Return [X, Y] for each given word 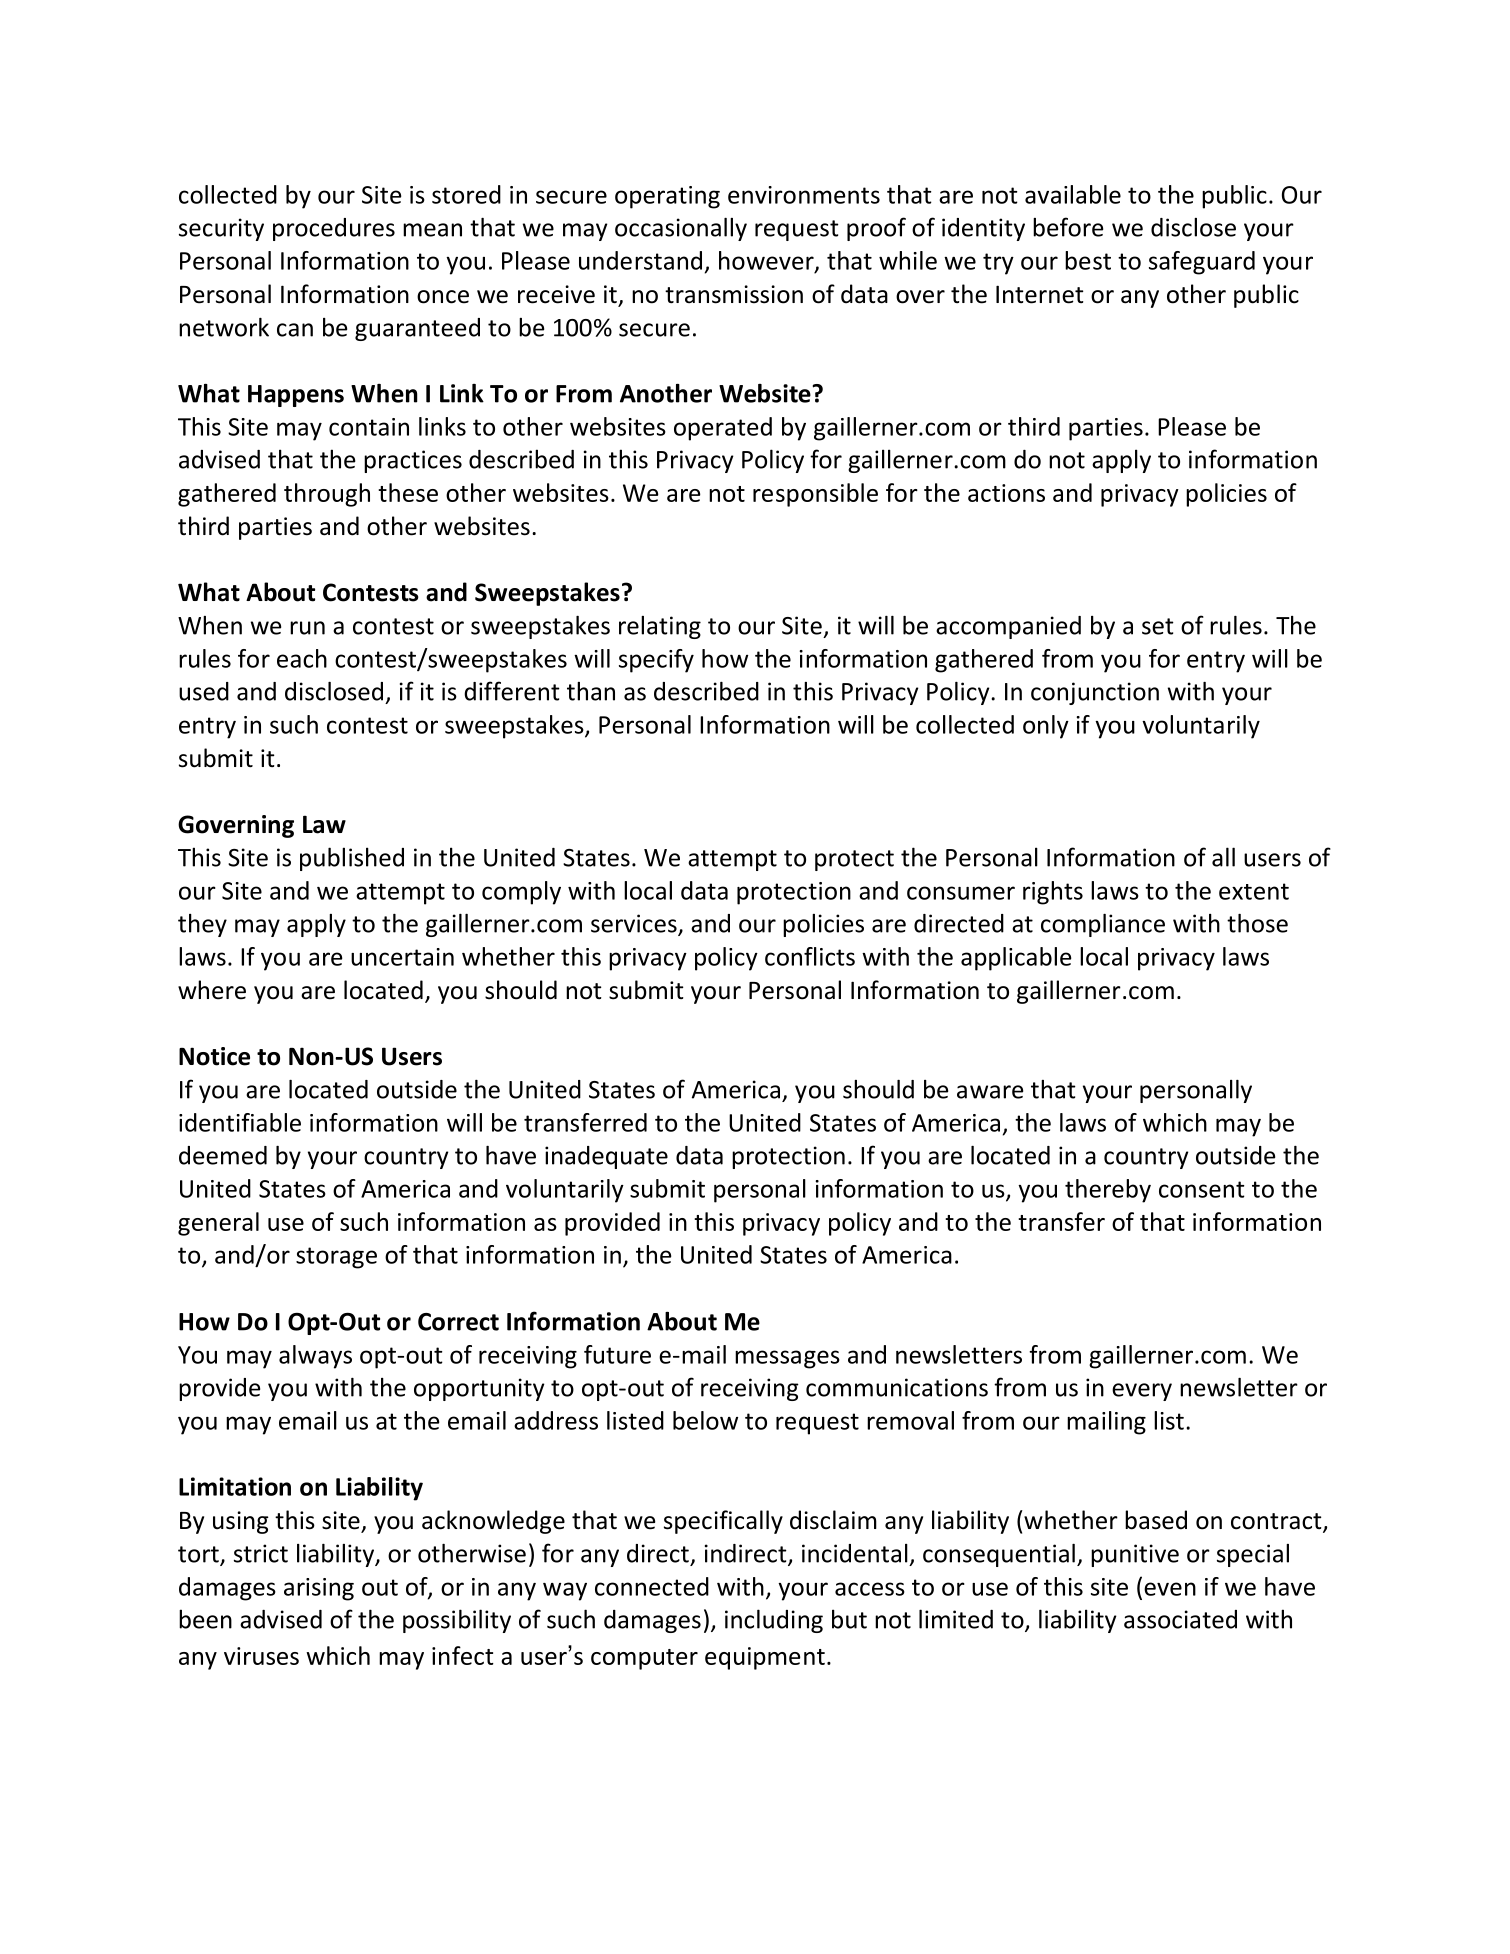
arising [319, 1589]
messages [787, 1359]
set [1158, 626]
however [767, 261]
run [307, 628]
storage [336, 1258]
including [774, 1621]
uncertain [402, 957]
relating [660, 627]
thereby [1108, 1191]
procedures [334, 229]
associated [1180, 1619]
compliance [1103, 925]
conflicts [810, 956]
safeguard [1202, 263]
